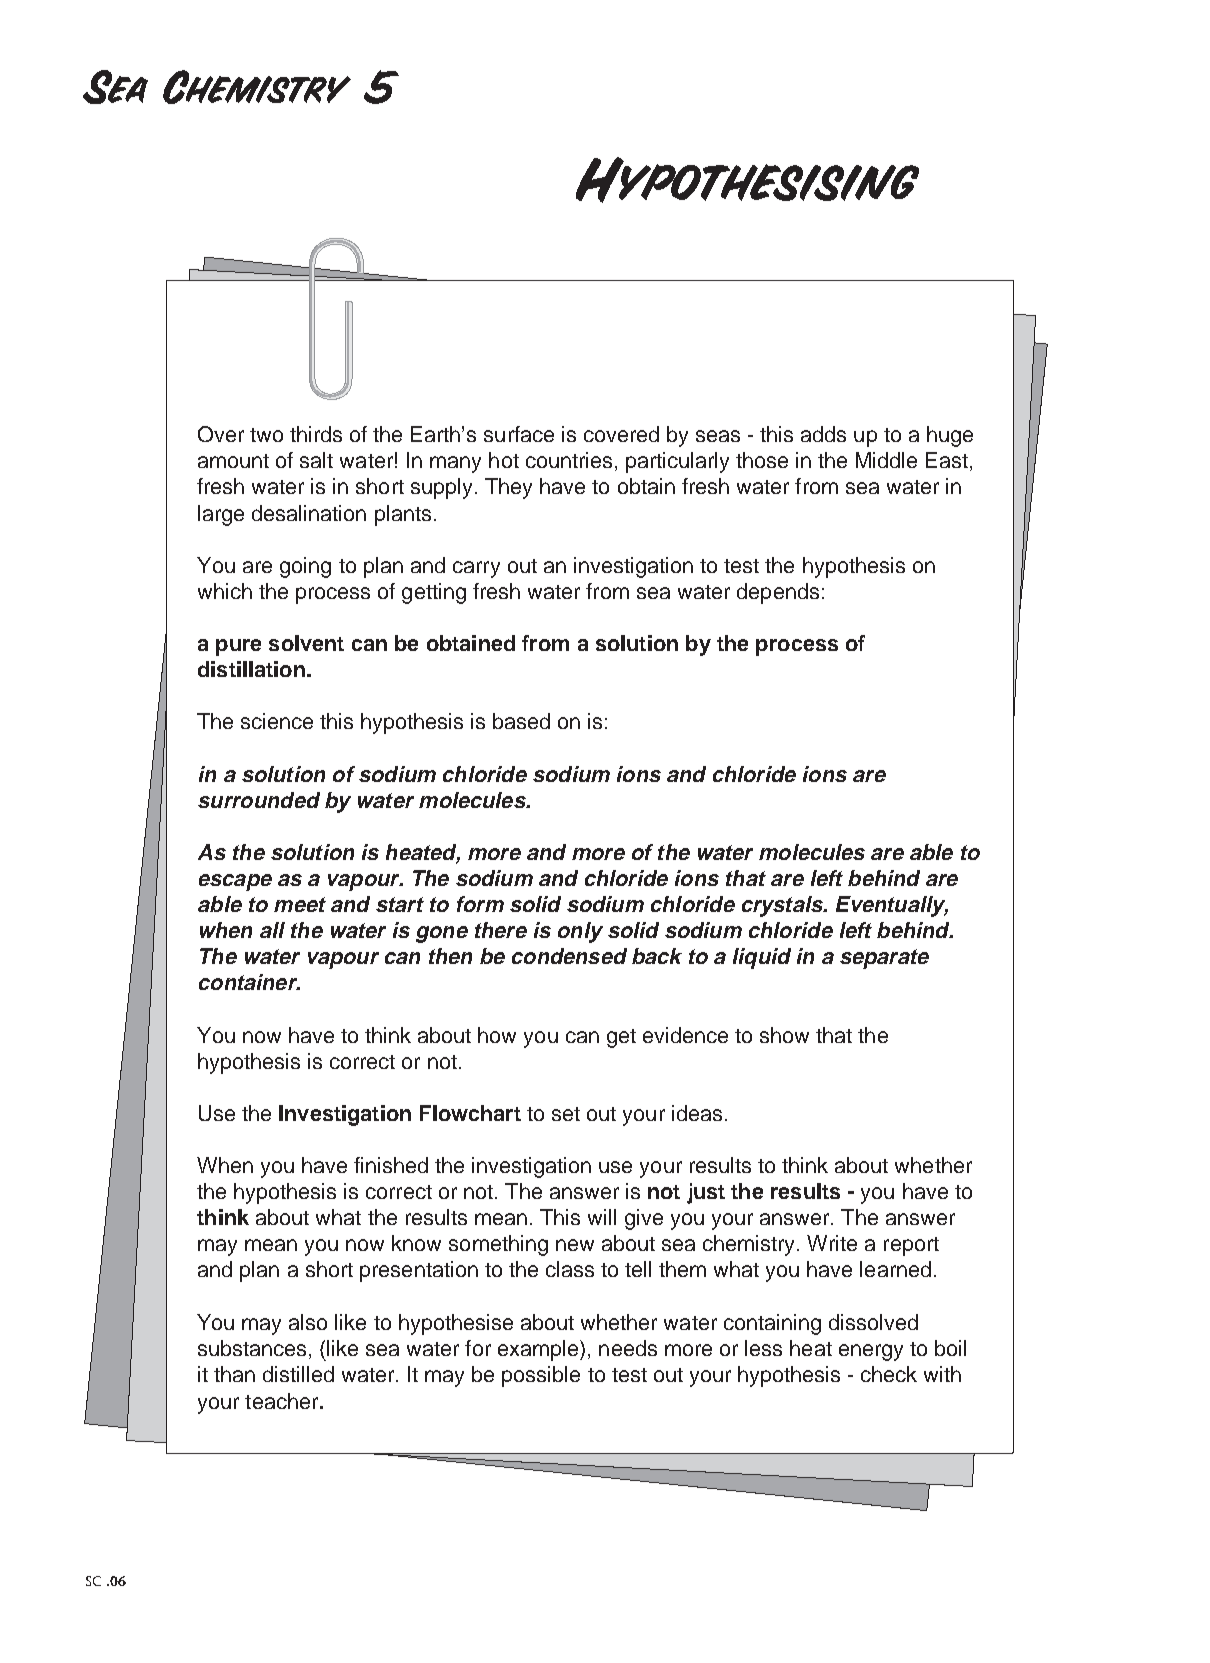 The height and width of the image is (1663, 1210). I want to click on based, so click(521, 721).
